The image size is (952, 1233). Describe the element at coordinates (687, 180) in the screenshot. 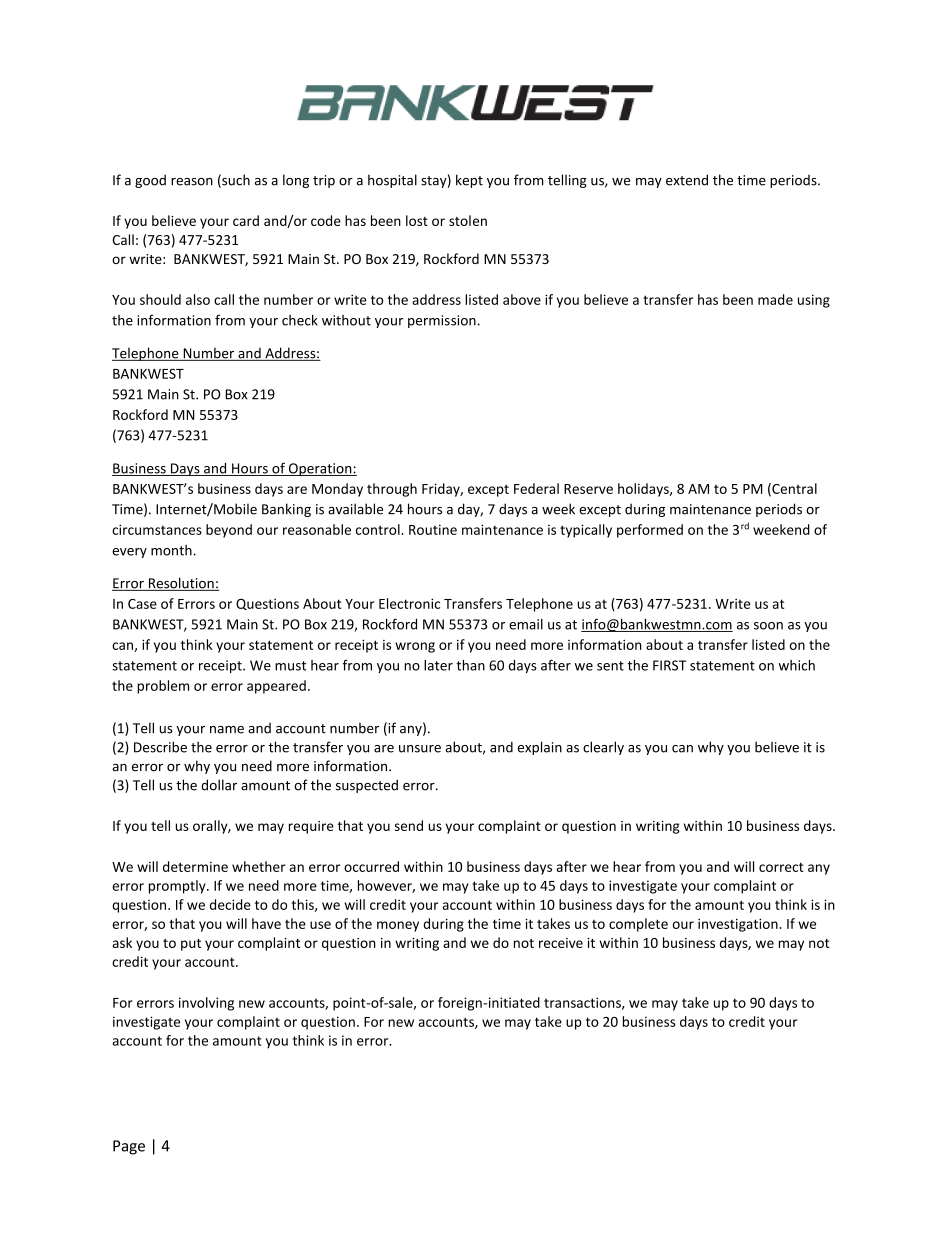

I see `extend` at that location.
